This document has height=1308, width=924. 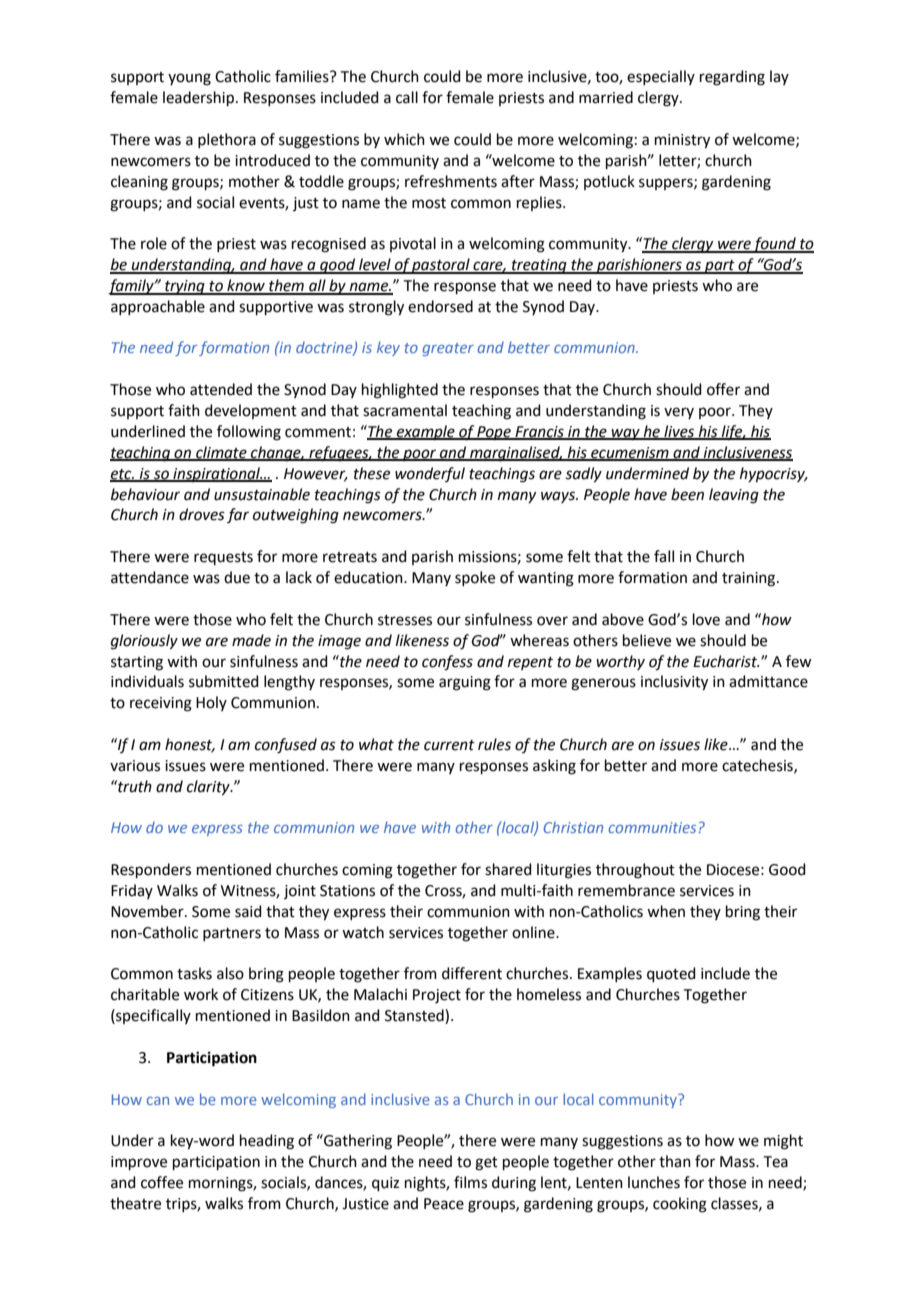 I want to click on said, so click(x=248, y=911).
